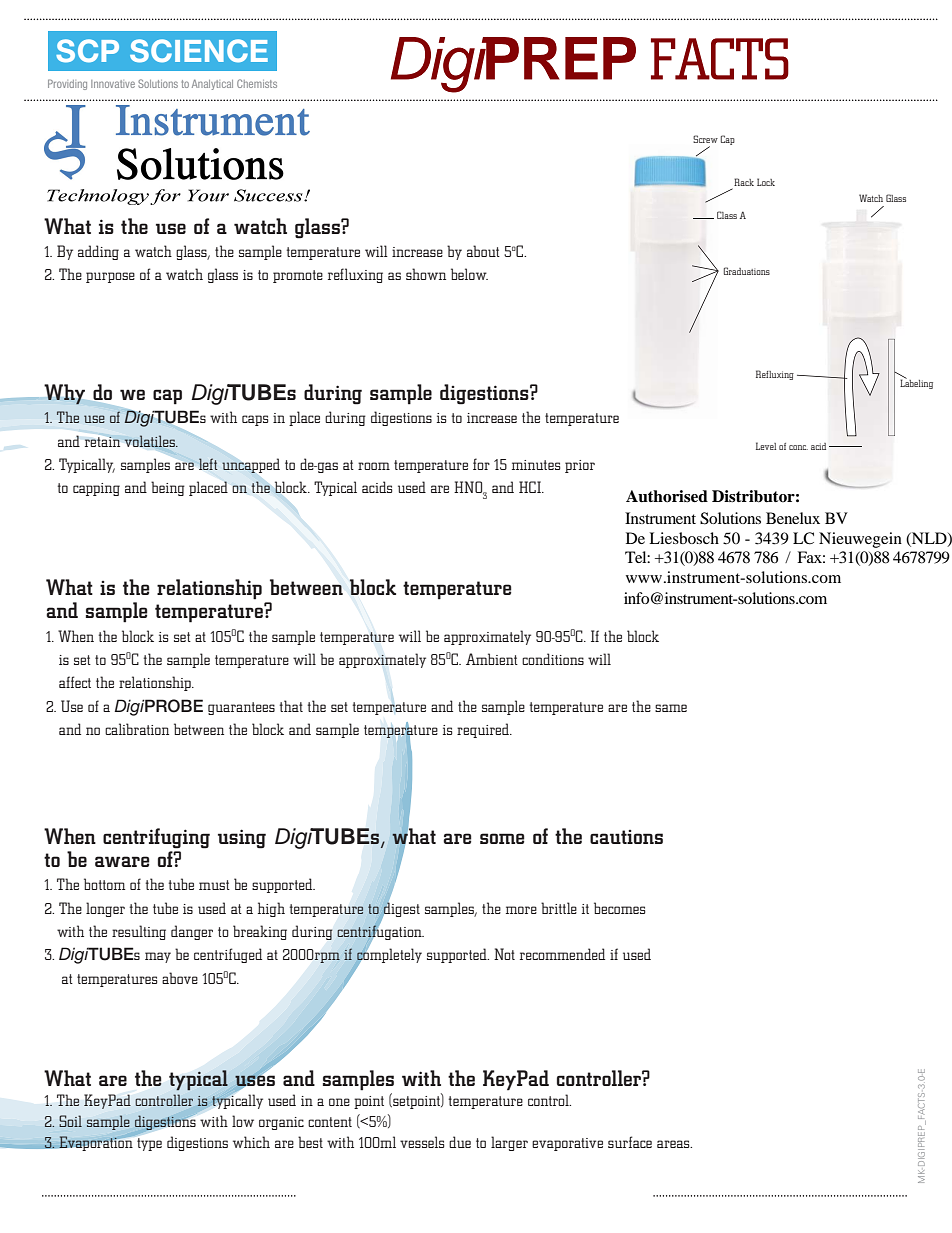  What do you see at coordinates (113, 84) in the screenshot?
I see `Innovative` at bounding box center [113, 84].
